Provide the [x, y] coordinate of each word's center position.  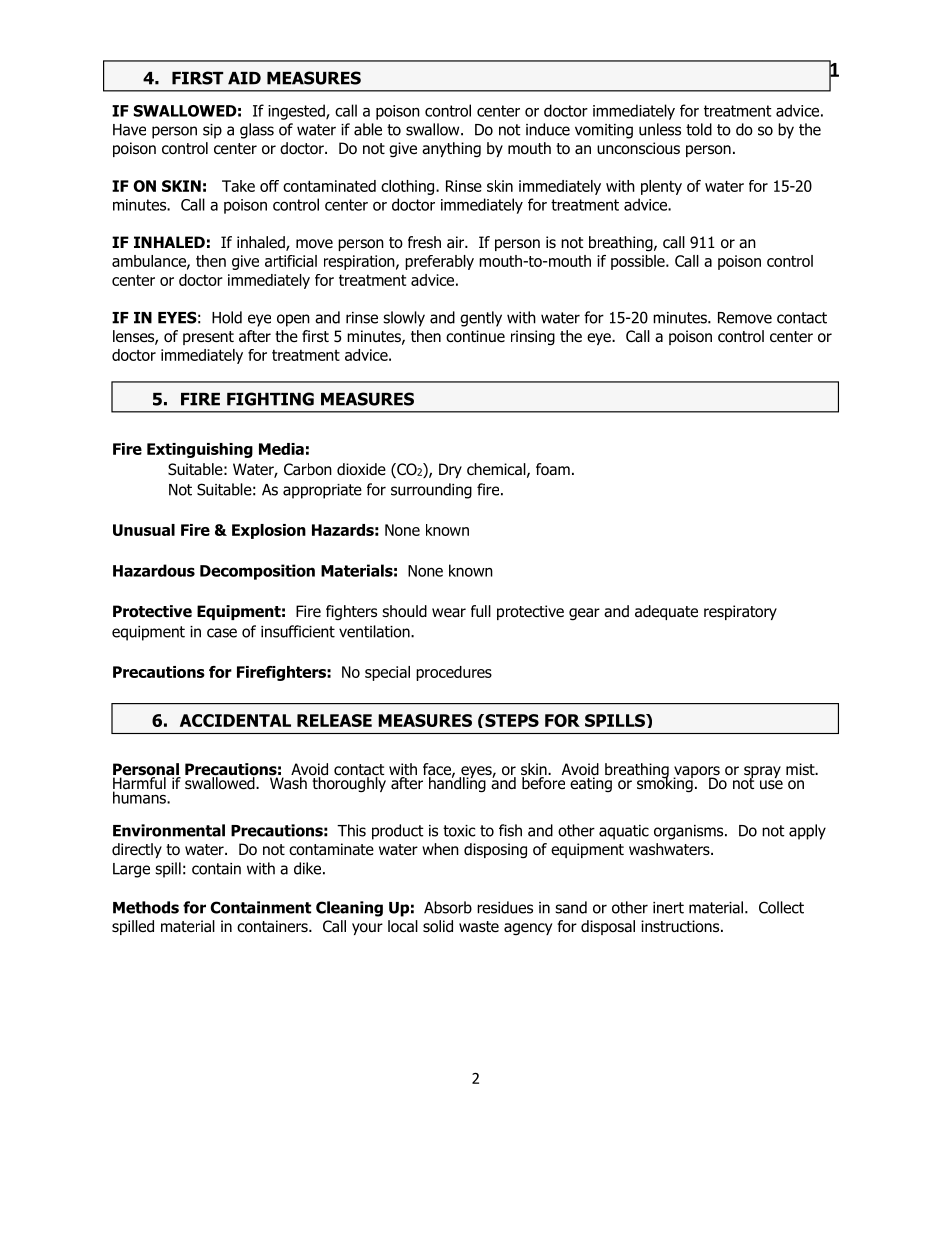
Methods [146, 907]
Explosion [269, 531]
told [699, 129]
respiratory [740, 612]
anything [451, 150]
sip [212, 131]
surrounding [431, 491]
